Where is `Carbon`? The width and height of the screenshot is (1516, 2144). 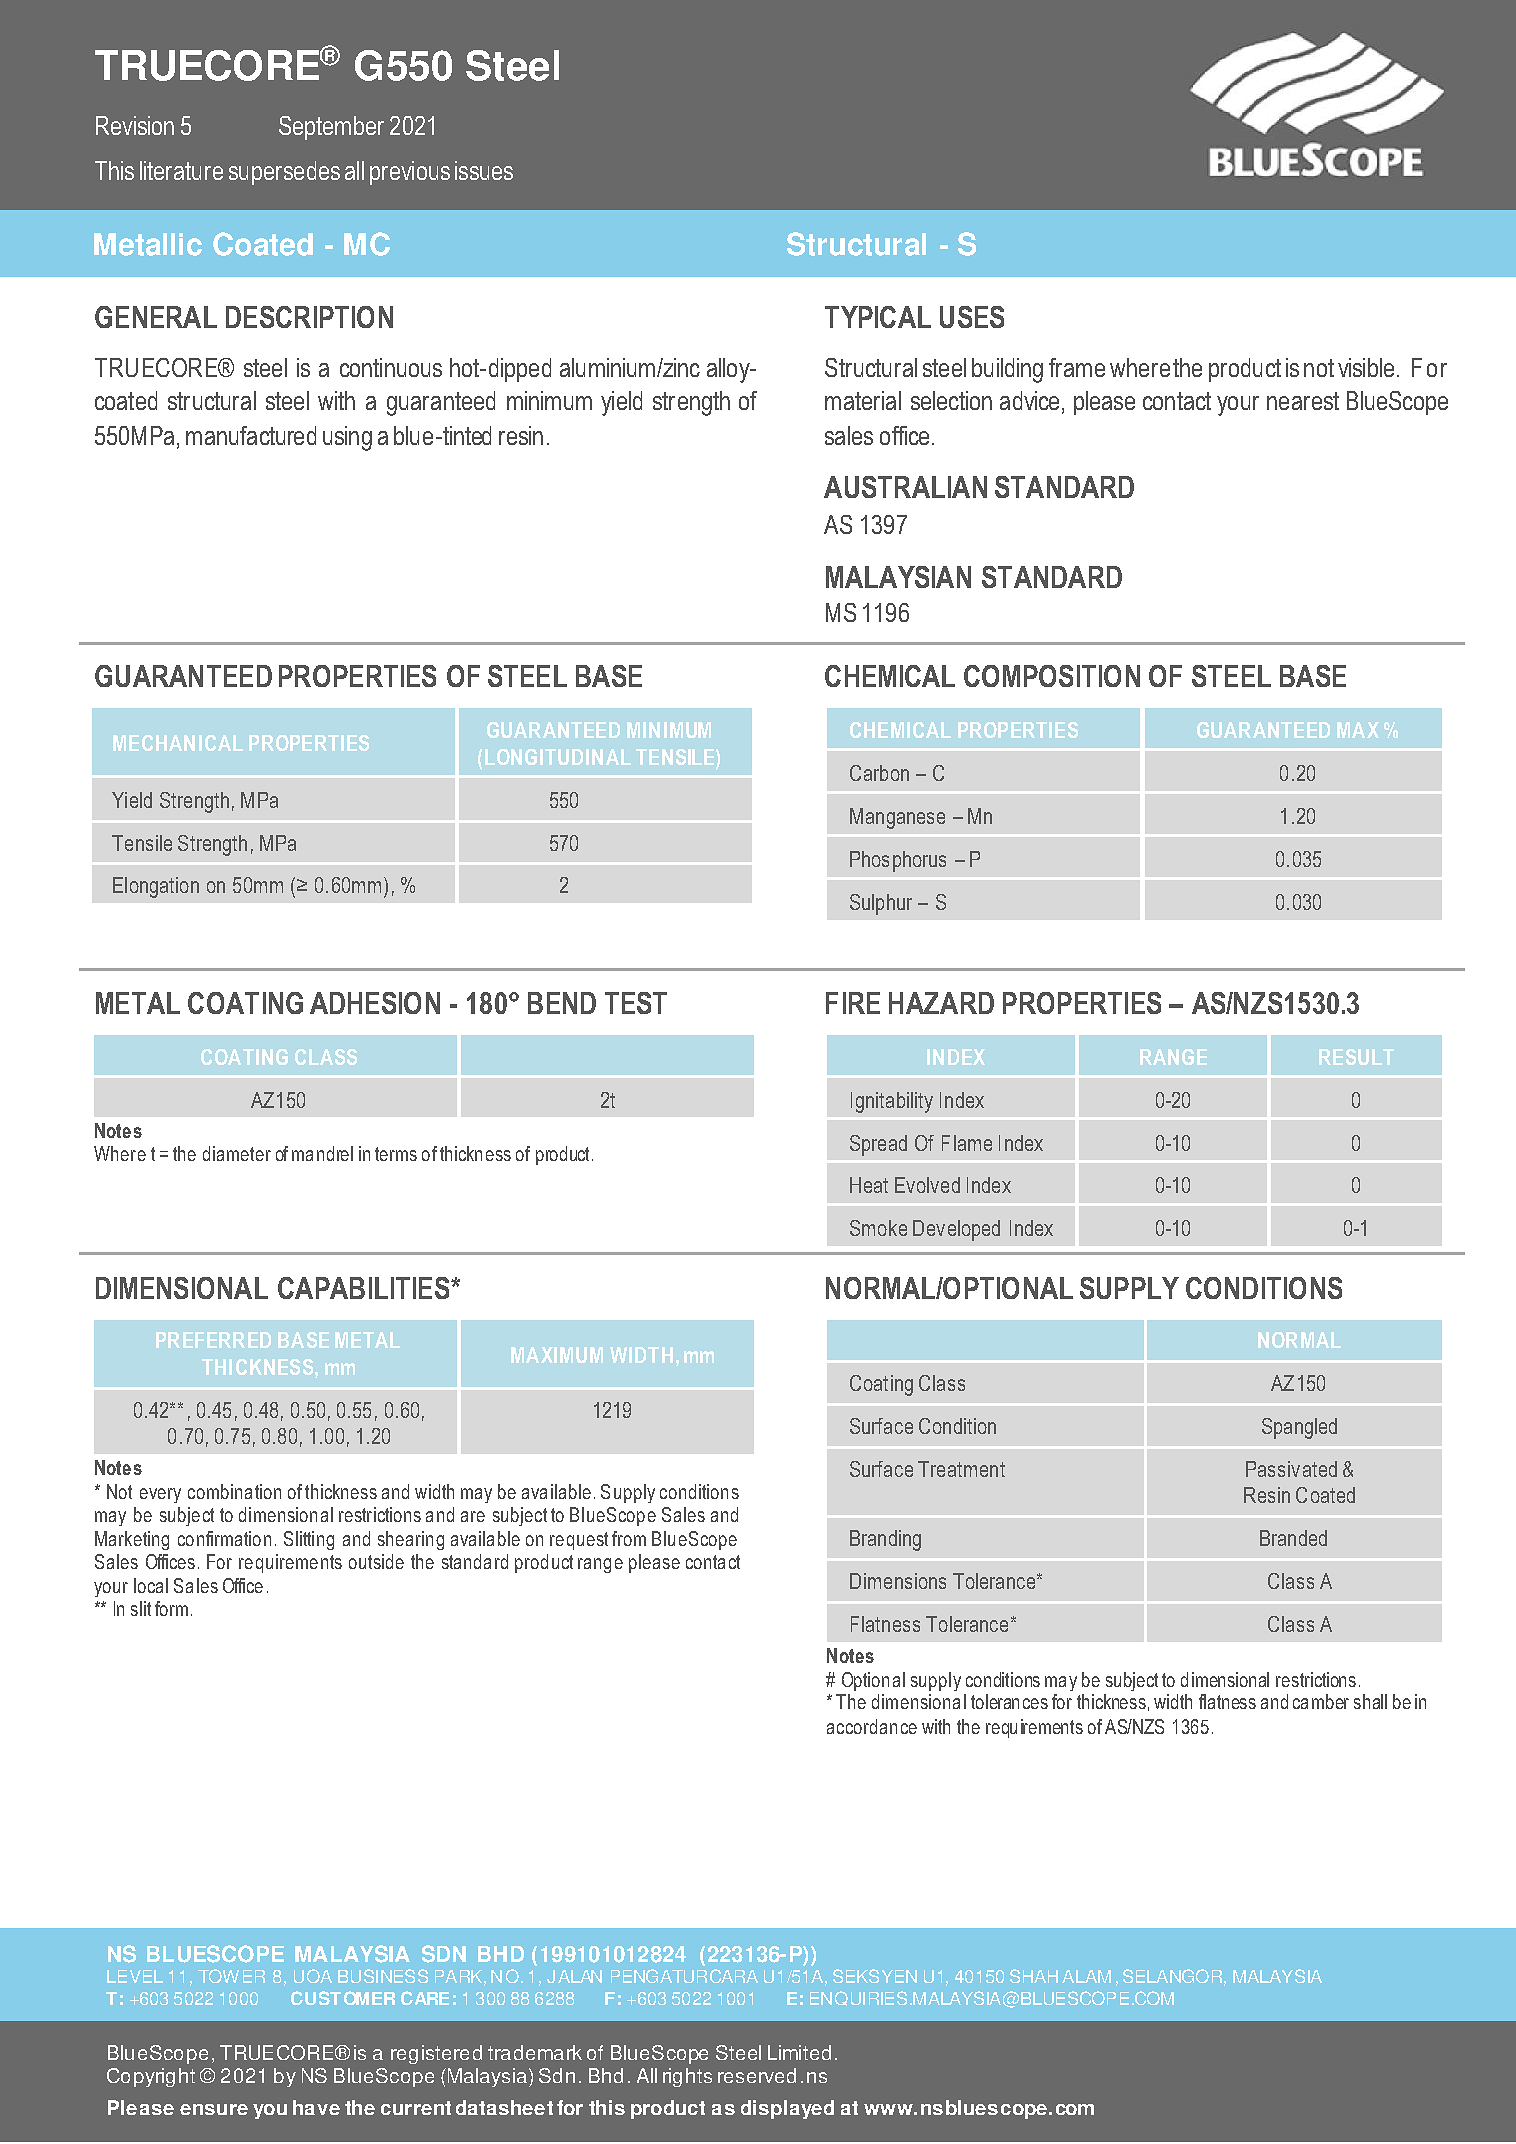
Carbon is located at coordinates (879, 773).
